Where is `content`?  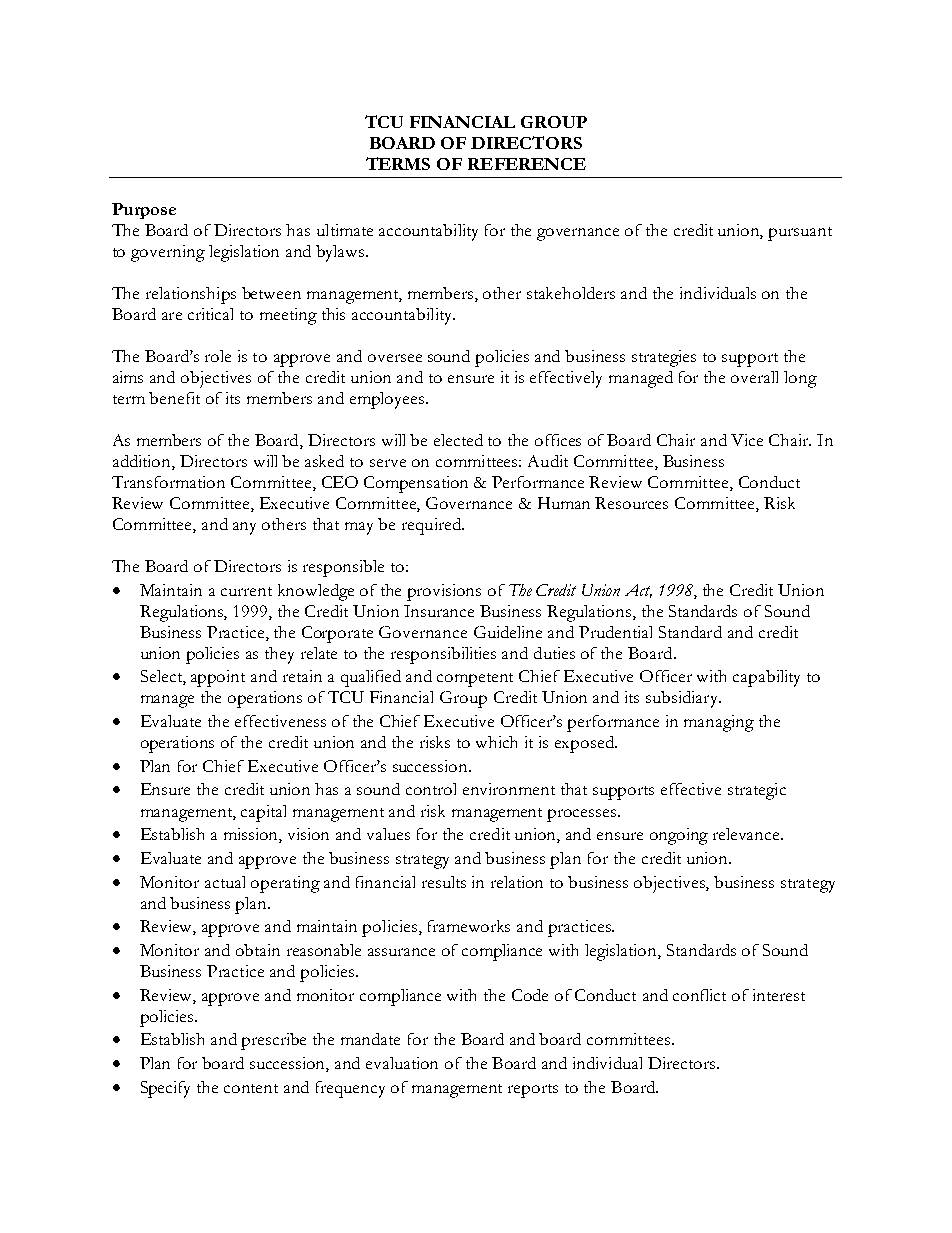
content is located at coordinates (251, 1088).
